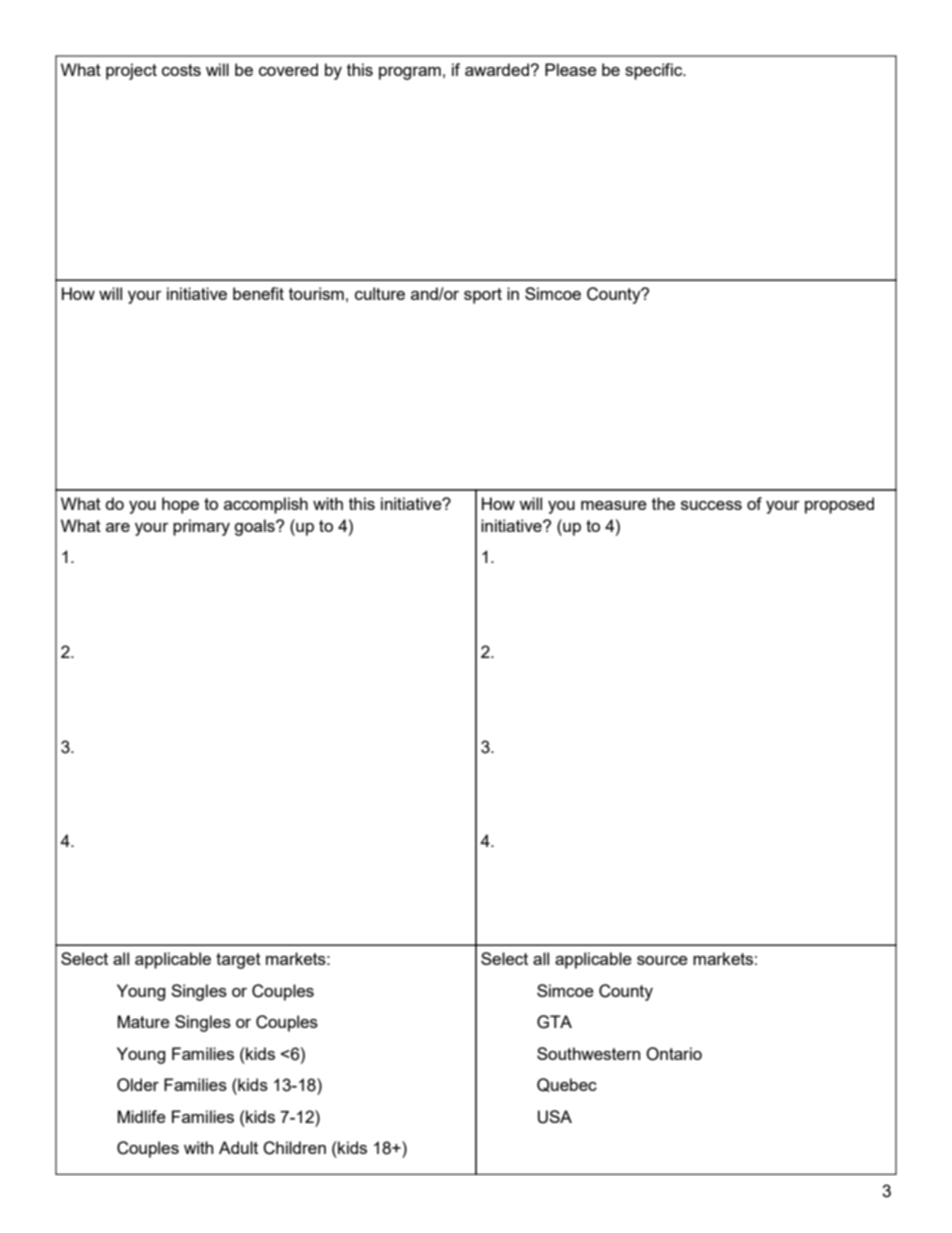 This document has width=952, height=1233. What do you see at coordinates (181, 70) in the document?
I see `costs` at bounding box center [181, 70].
